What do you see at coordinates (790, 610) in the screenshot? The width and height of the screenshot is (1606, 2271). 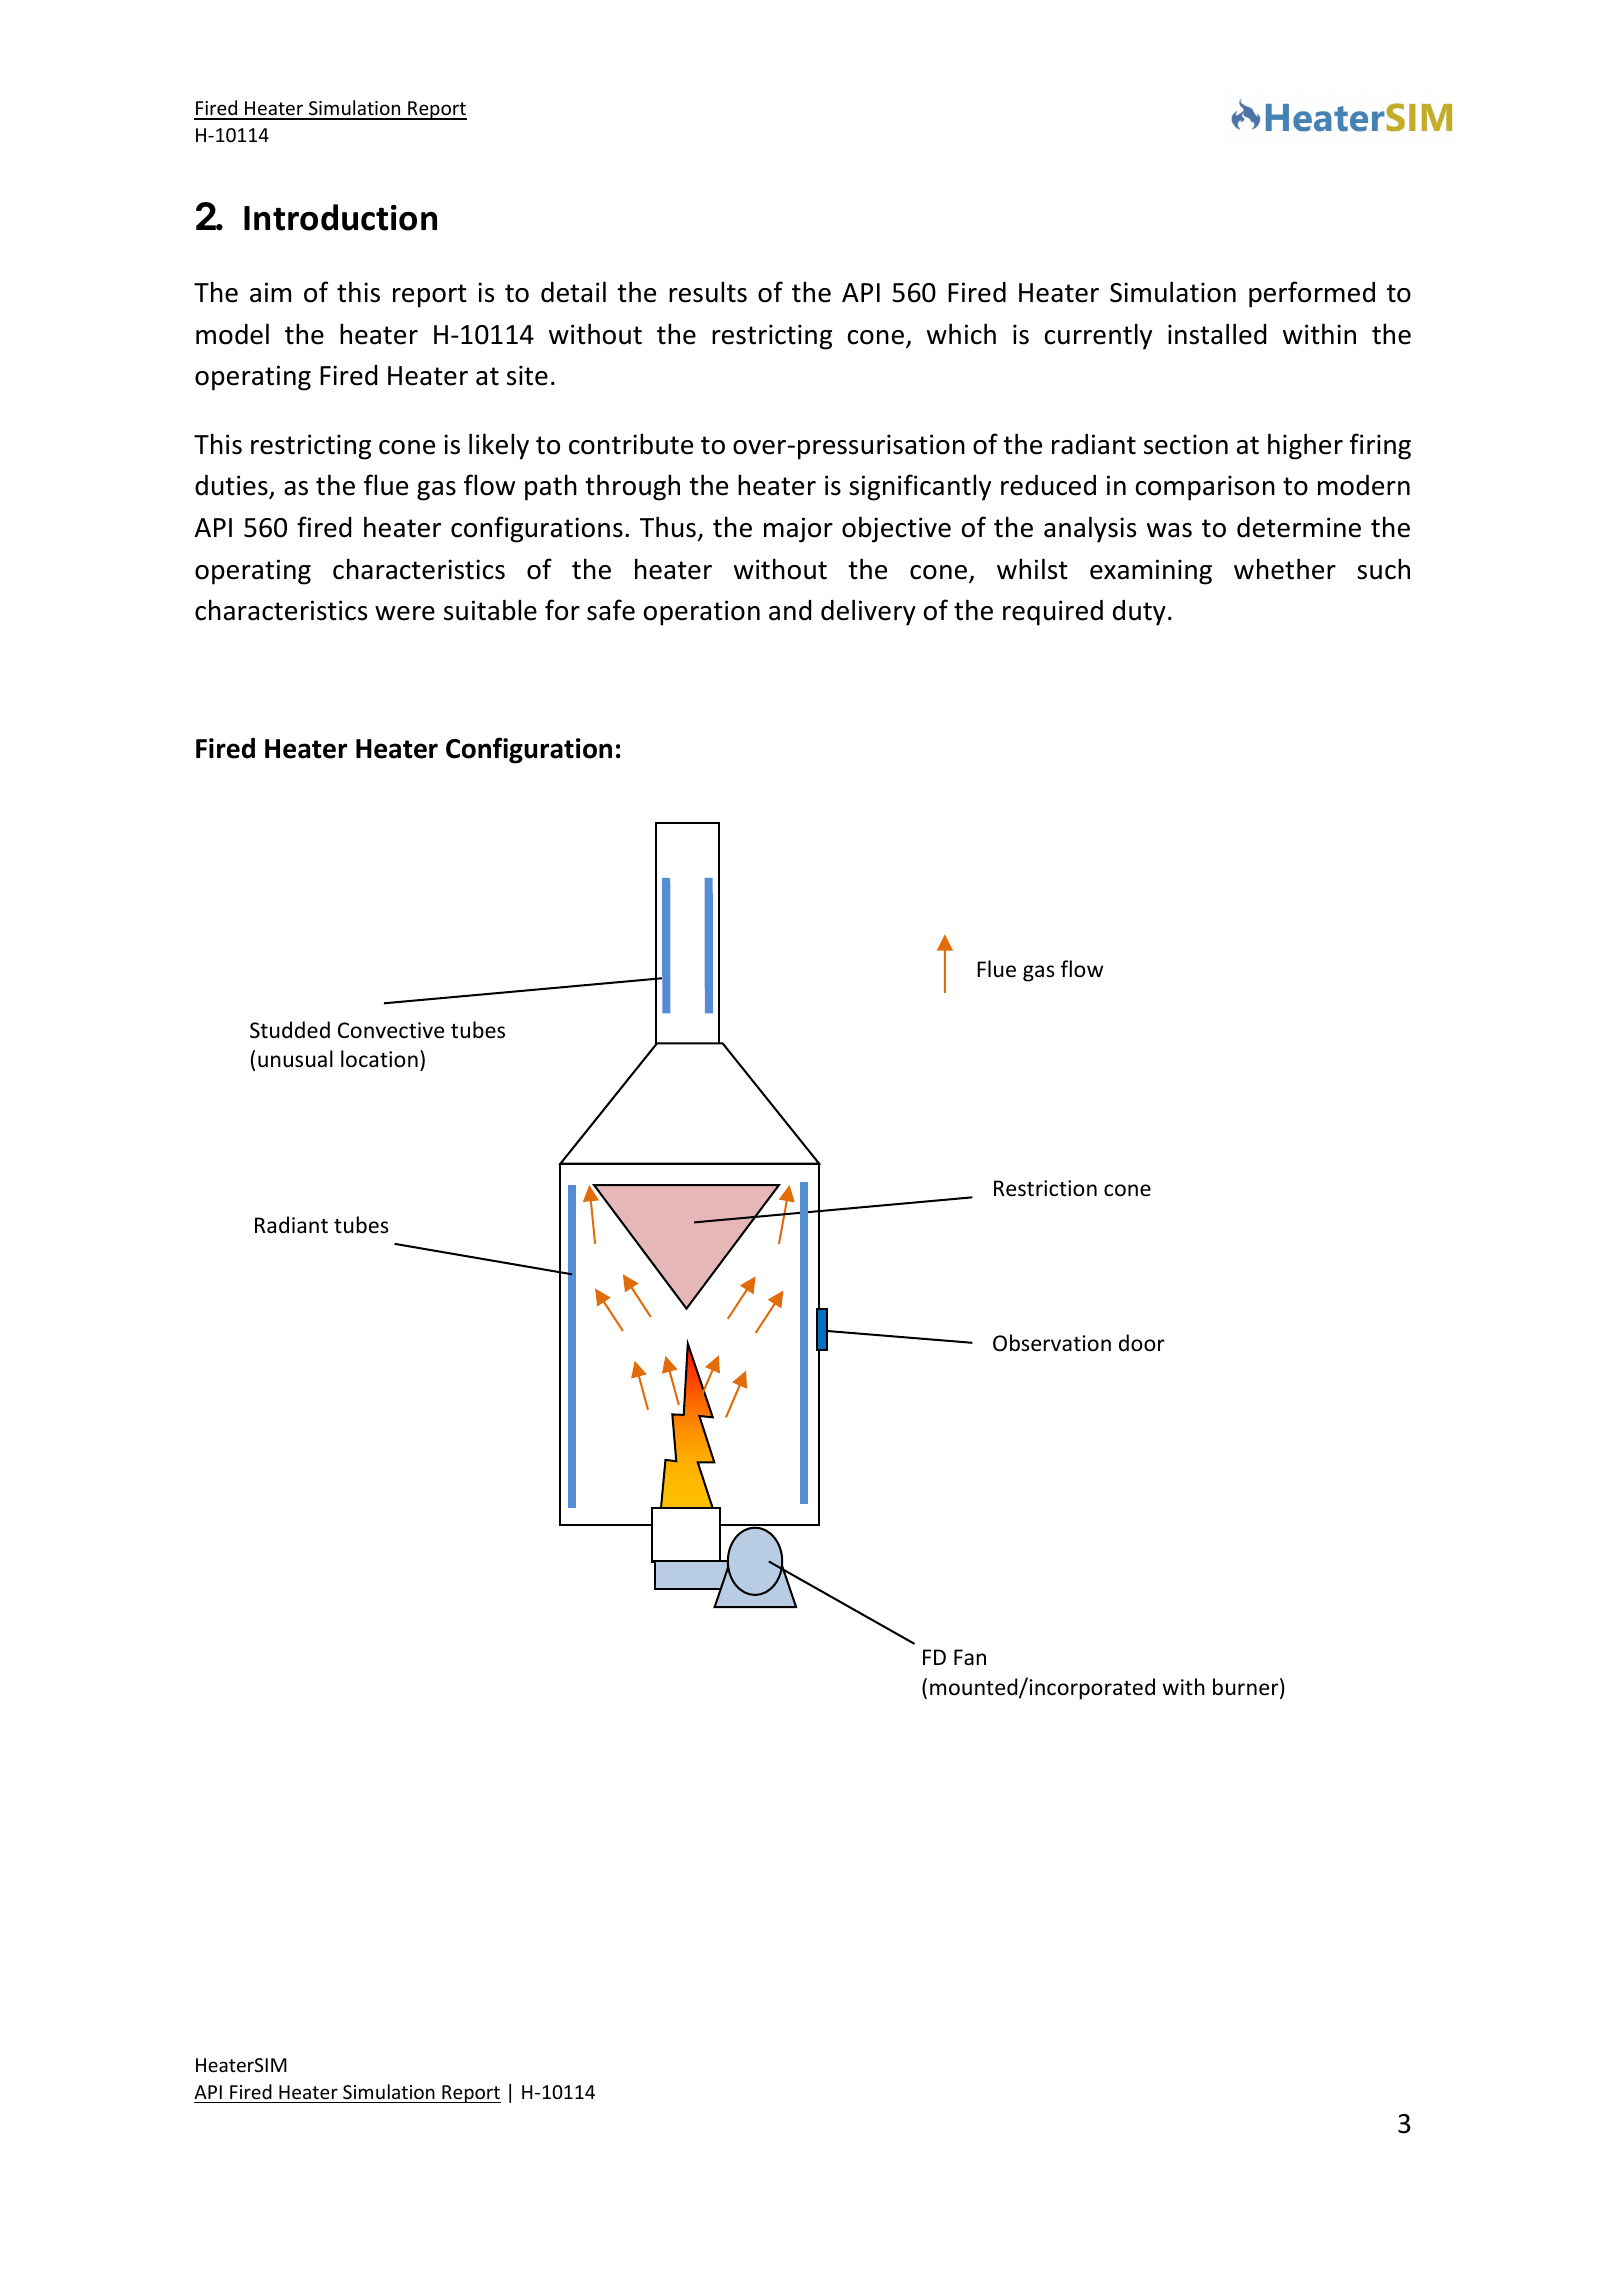 I see `and` at bounding box center [790, 610].
